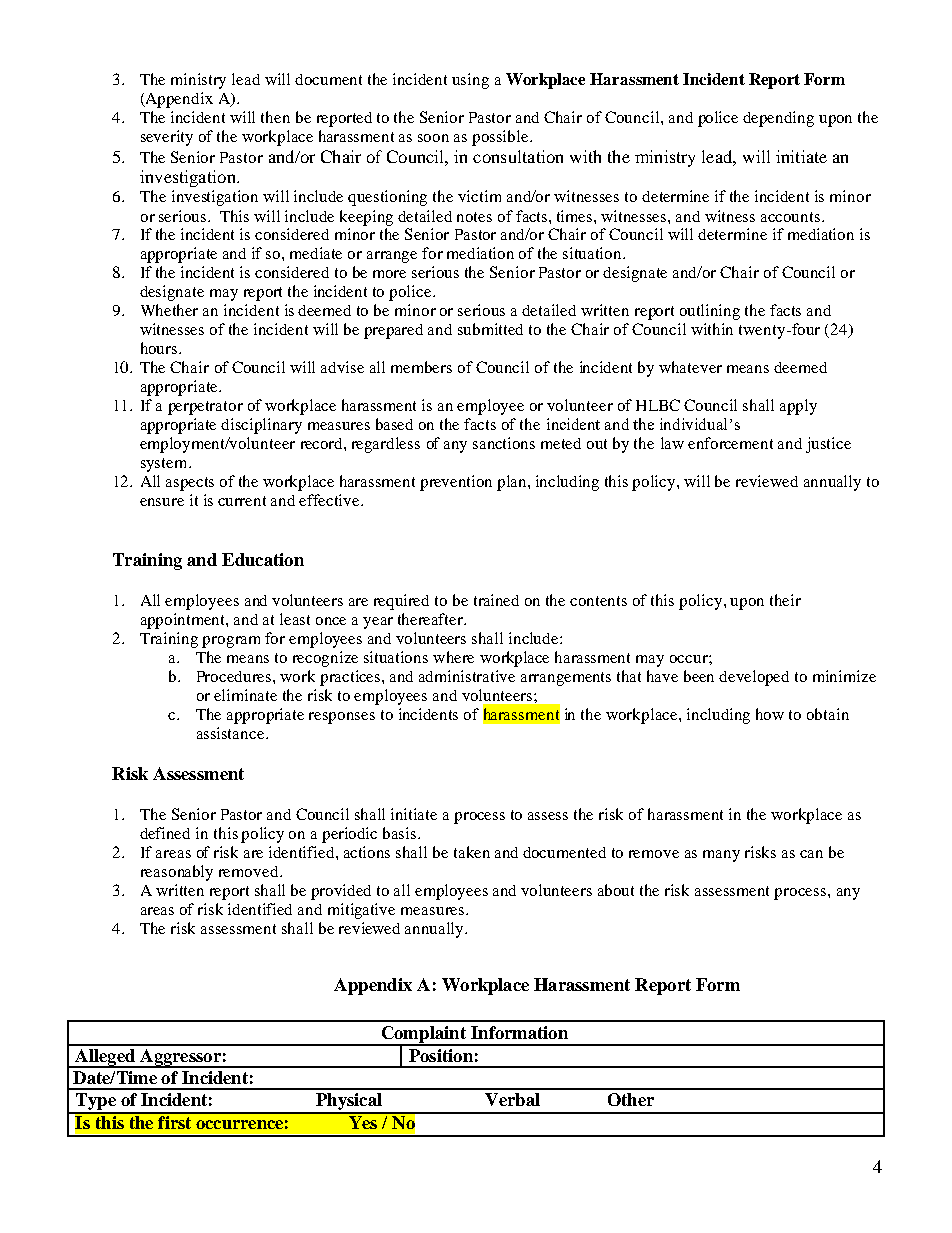 The image size is (952, 1233). I want to click on Other, so click(631, 1099).
